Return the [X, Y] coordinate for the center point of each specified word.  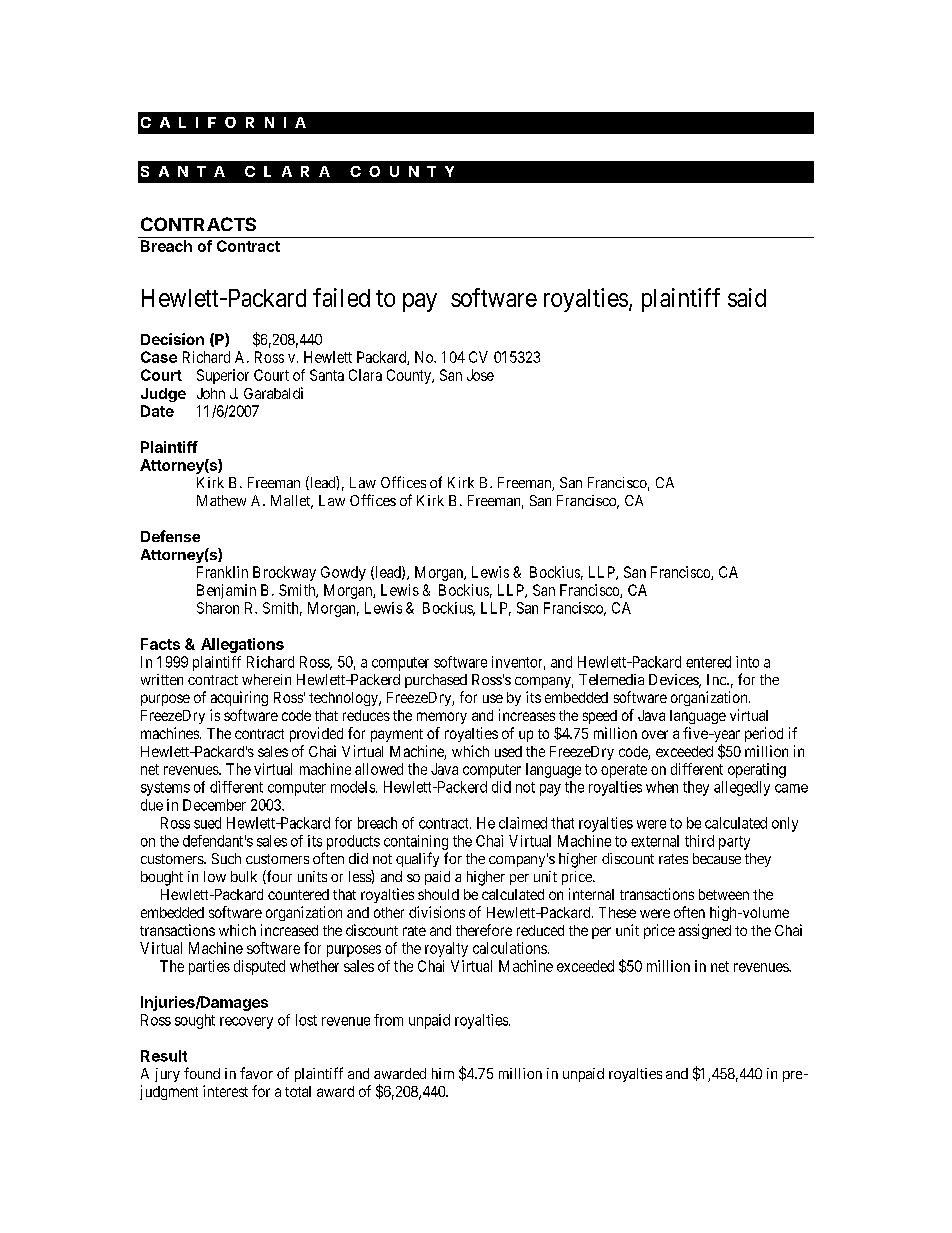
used [508, 751]
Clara [365, 375]
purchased [436, 681]
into [747, 662]
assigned [705, 931]
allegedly [742, 788]
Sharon [218, 608]
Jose [480, 375]
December [214, 805]
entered [708, 662]
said [747, 297]
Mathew [221, 500]
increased [289, 930]
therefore [484, 930]
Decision [172, 339]
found [202, 1073]
